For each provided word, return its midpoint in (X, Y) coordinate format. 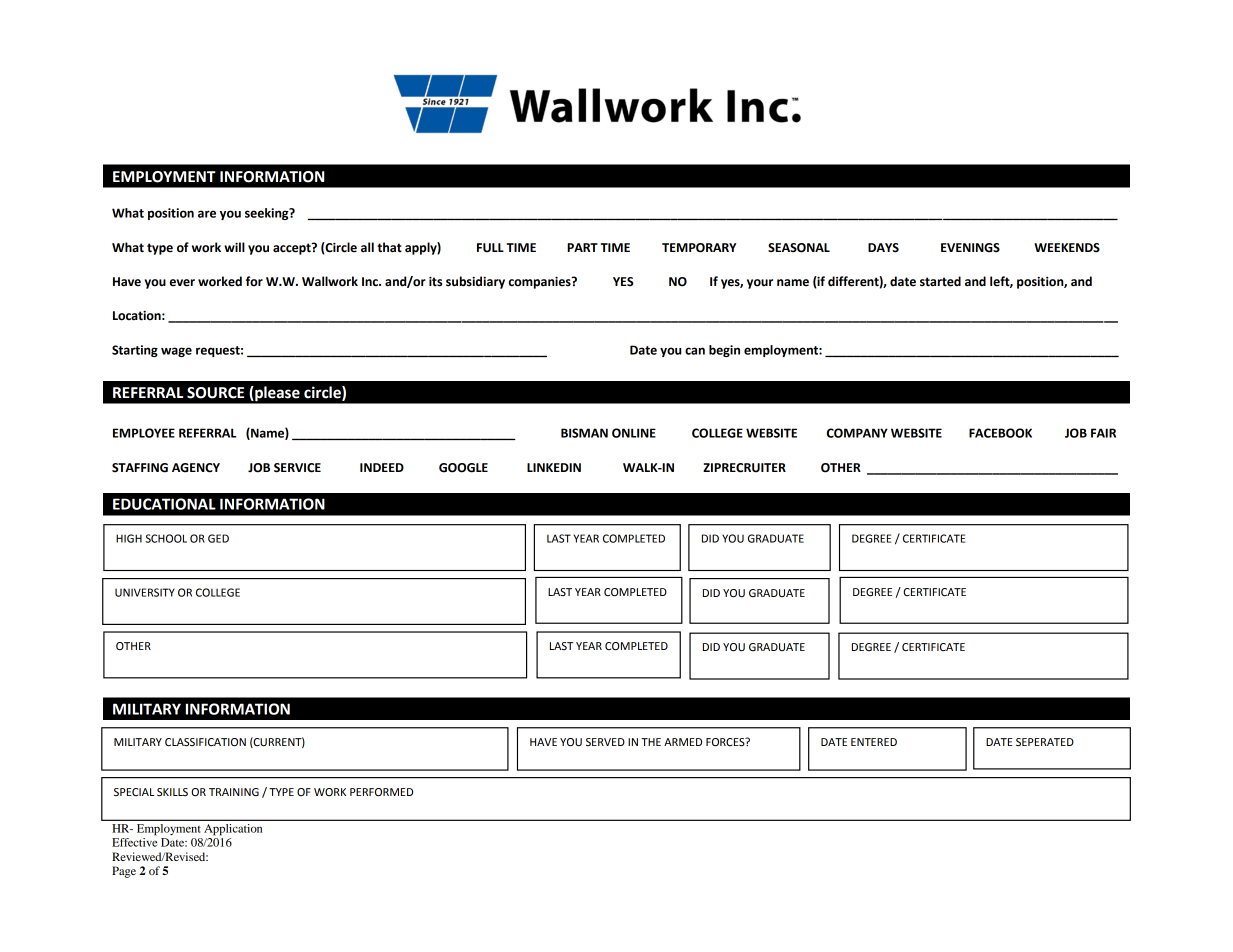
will (234, 247)
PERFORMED (381, 792)
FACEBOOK (1000, 433)
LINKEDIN (554, 467)
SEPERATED (1045, 742)
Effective (134, 841)
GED (218, 538)
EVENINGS (970, 248)
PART (582, 247)
